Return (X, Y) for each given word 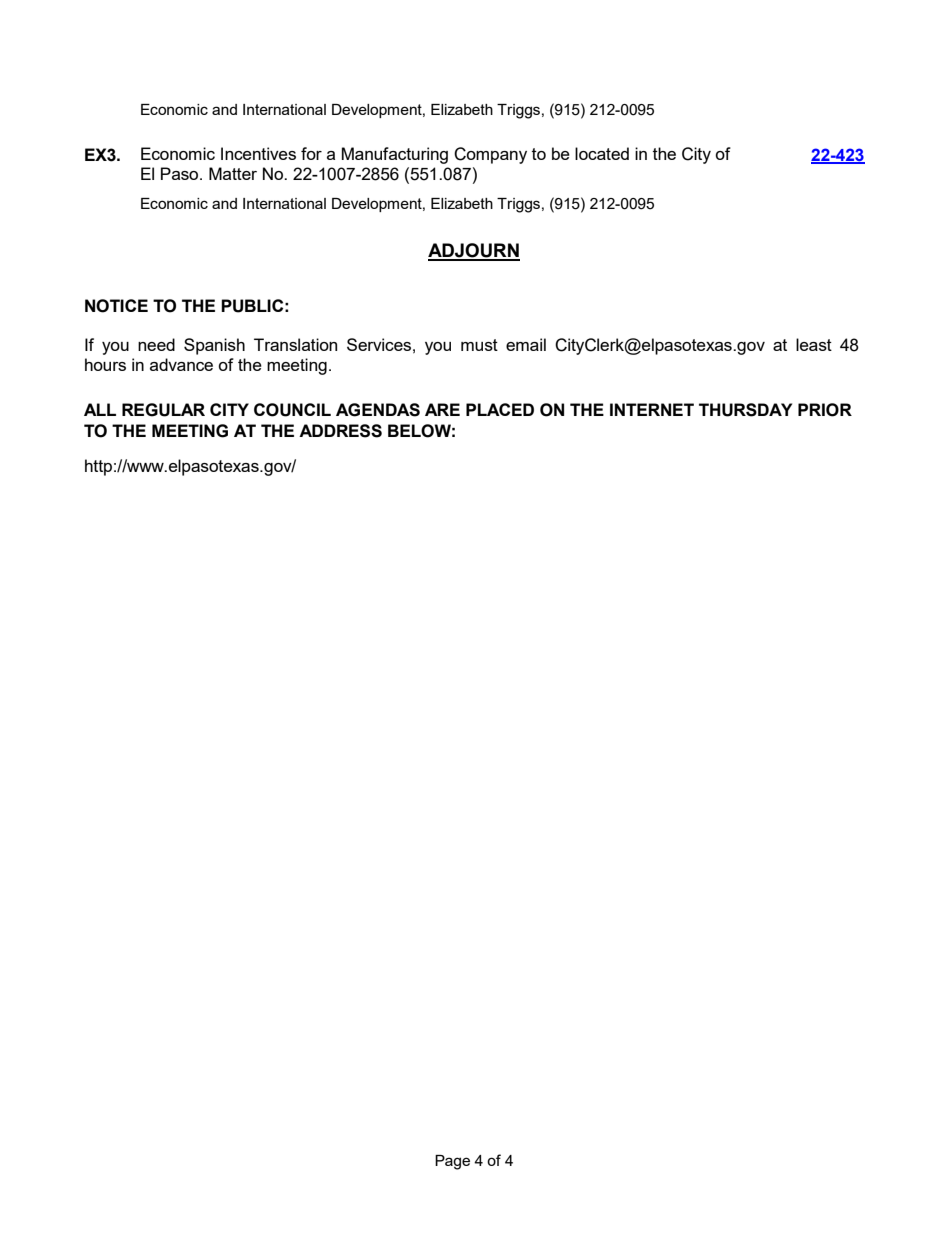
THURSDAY (745, 410)
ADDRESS (340, 431)
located (602, 153)
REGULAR (163, 410)
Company (490, 155)
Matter (233, 173)
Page (452, 1162)
